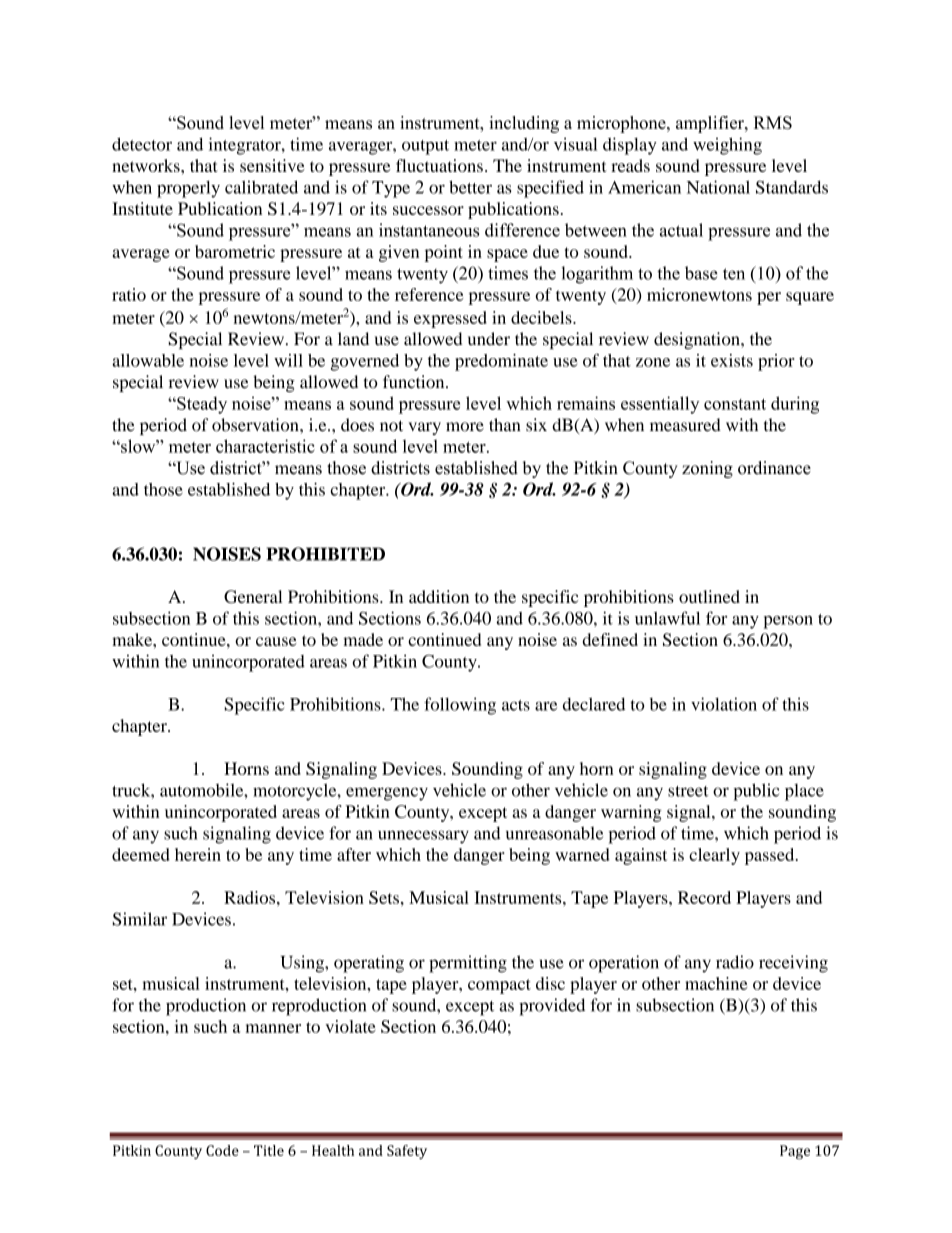 The width and height of the document is (952, 1233). I want to click on cause, so click(276, 641).
